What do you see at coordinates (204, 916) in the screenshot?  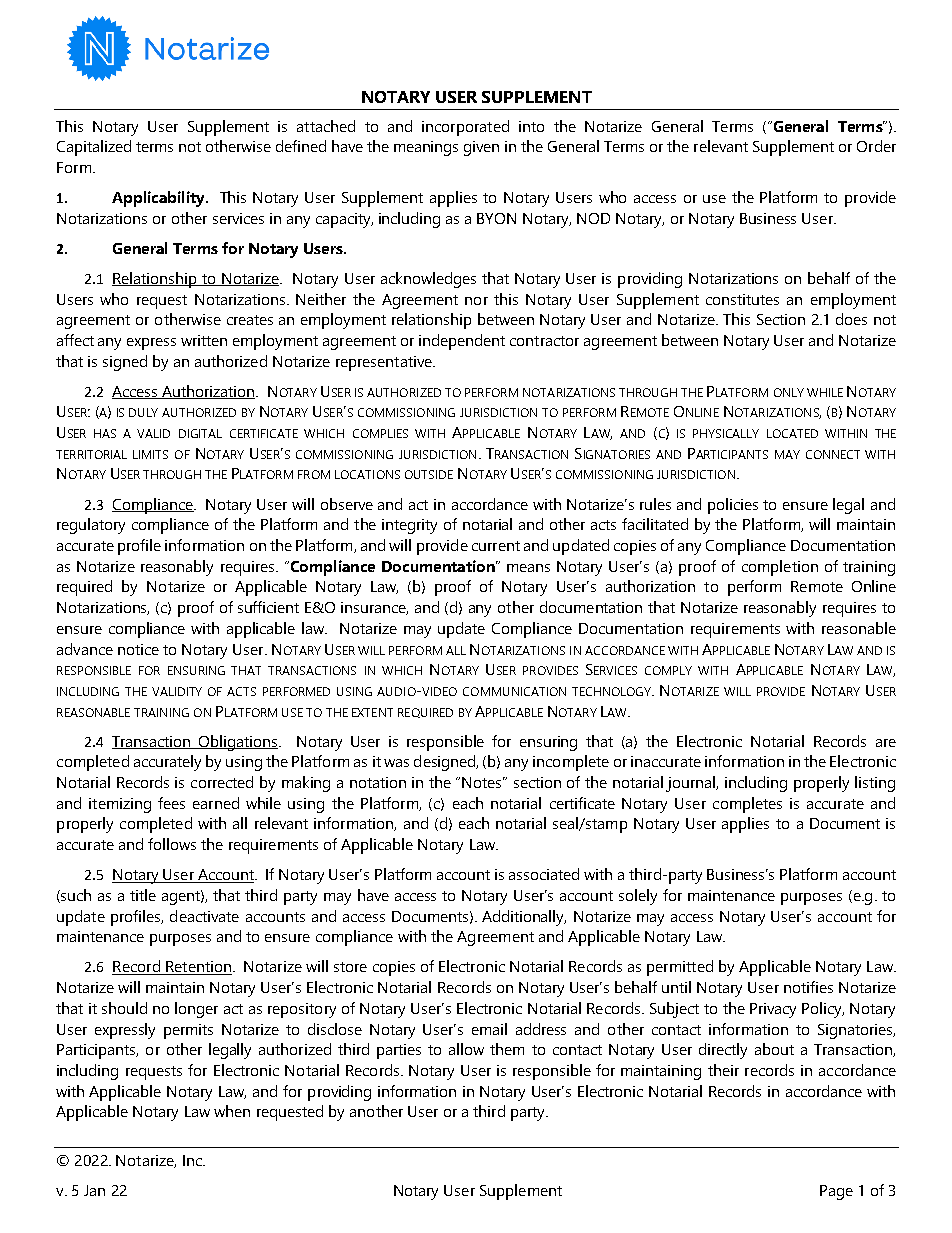 I see `deactivate` at bounding box center [204, 916].
